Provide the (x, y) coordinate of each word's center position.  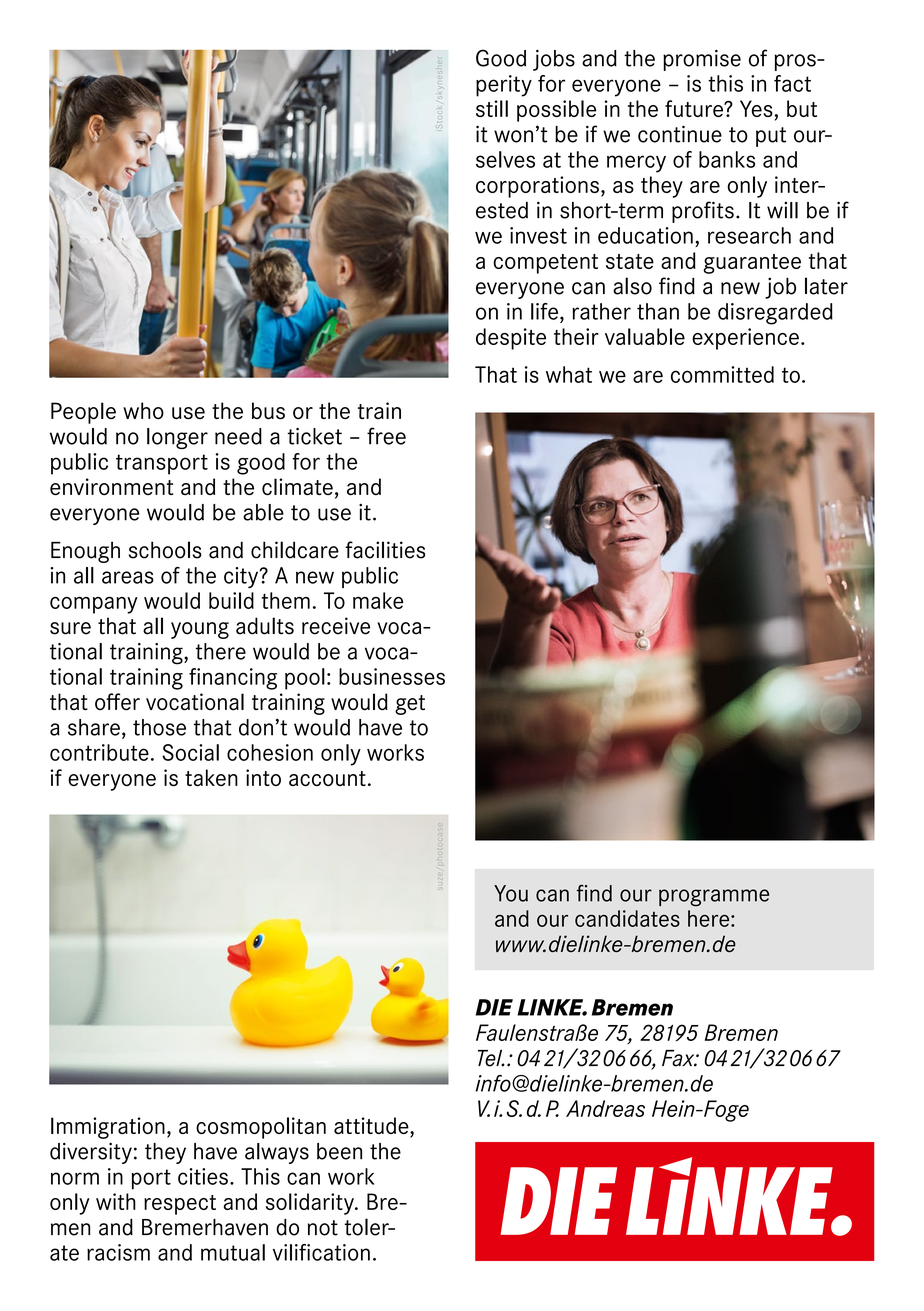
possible (556, 111)
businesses (392, 676)
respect (180, 1205)
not (323, 1228)
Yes (756, 108)
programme (714, 898)
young (200, 630)
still (492, 108)
